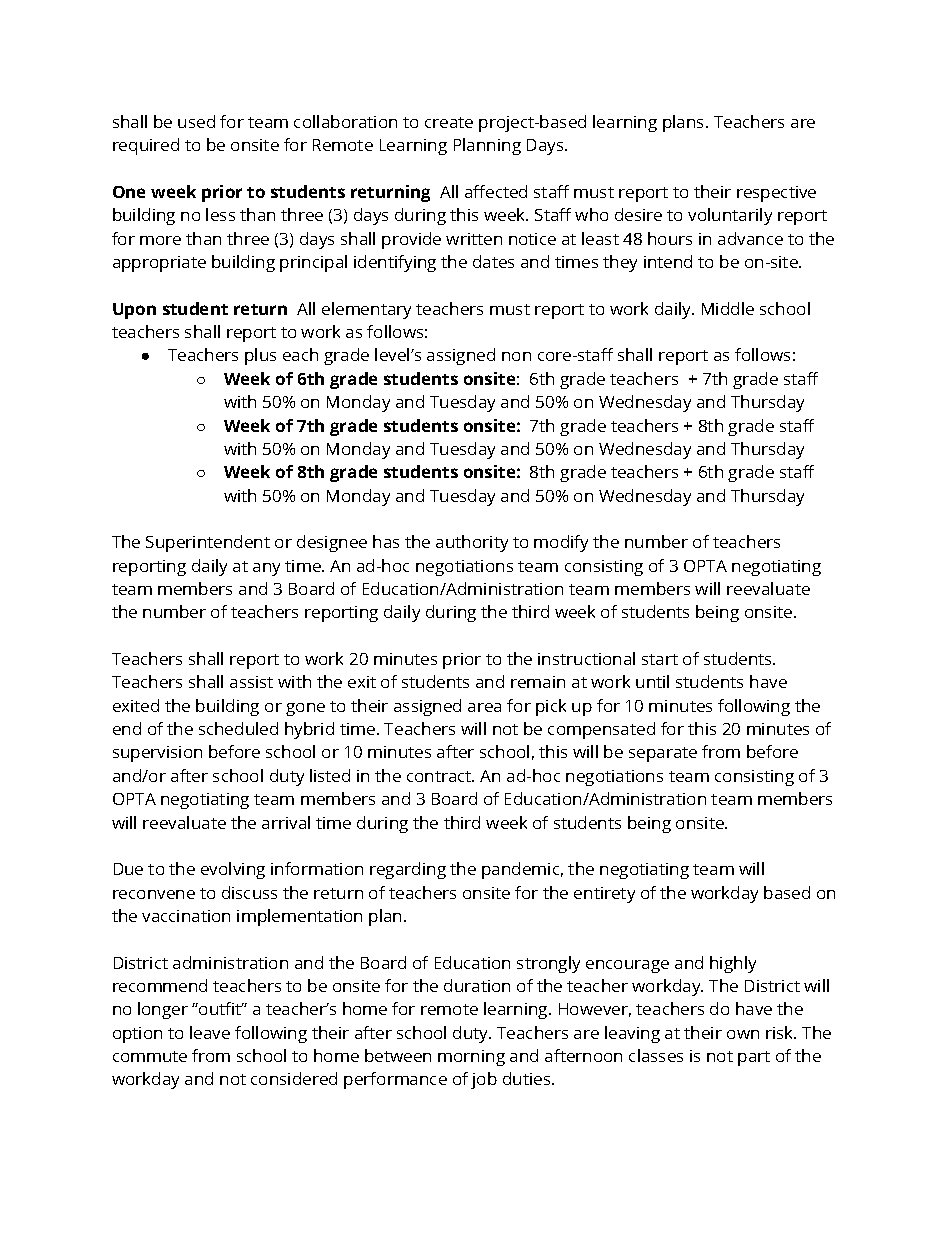 The width and height of the document is (952, 1233). Describe the element at coordinates (449, 122) in the document. I see `create` at that location.
